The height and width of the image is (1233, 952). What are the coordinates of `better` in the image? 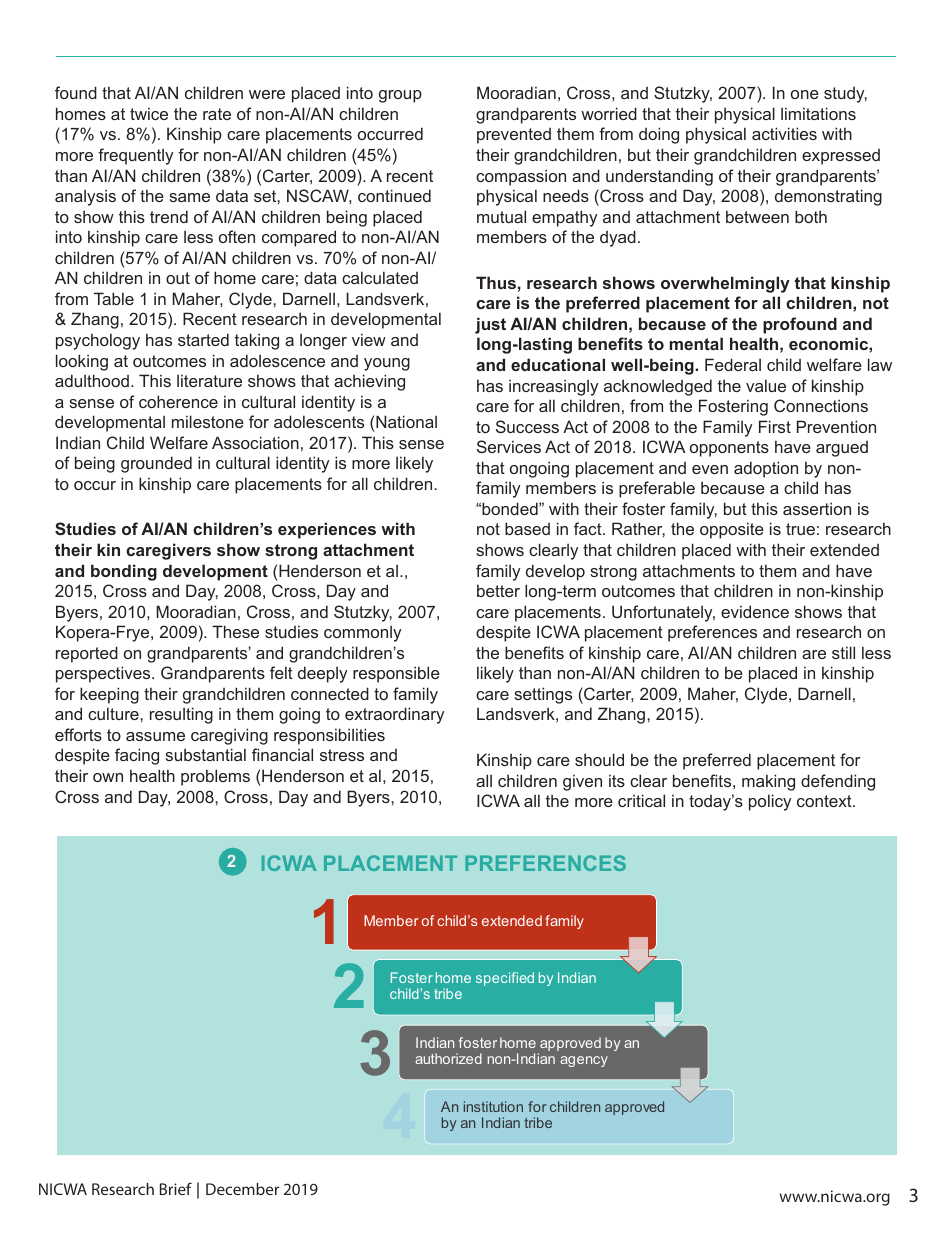 It's located at (498, 590).
